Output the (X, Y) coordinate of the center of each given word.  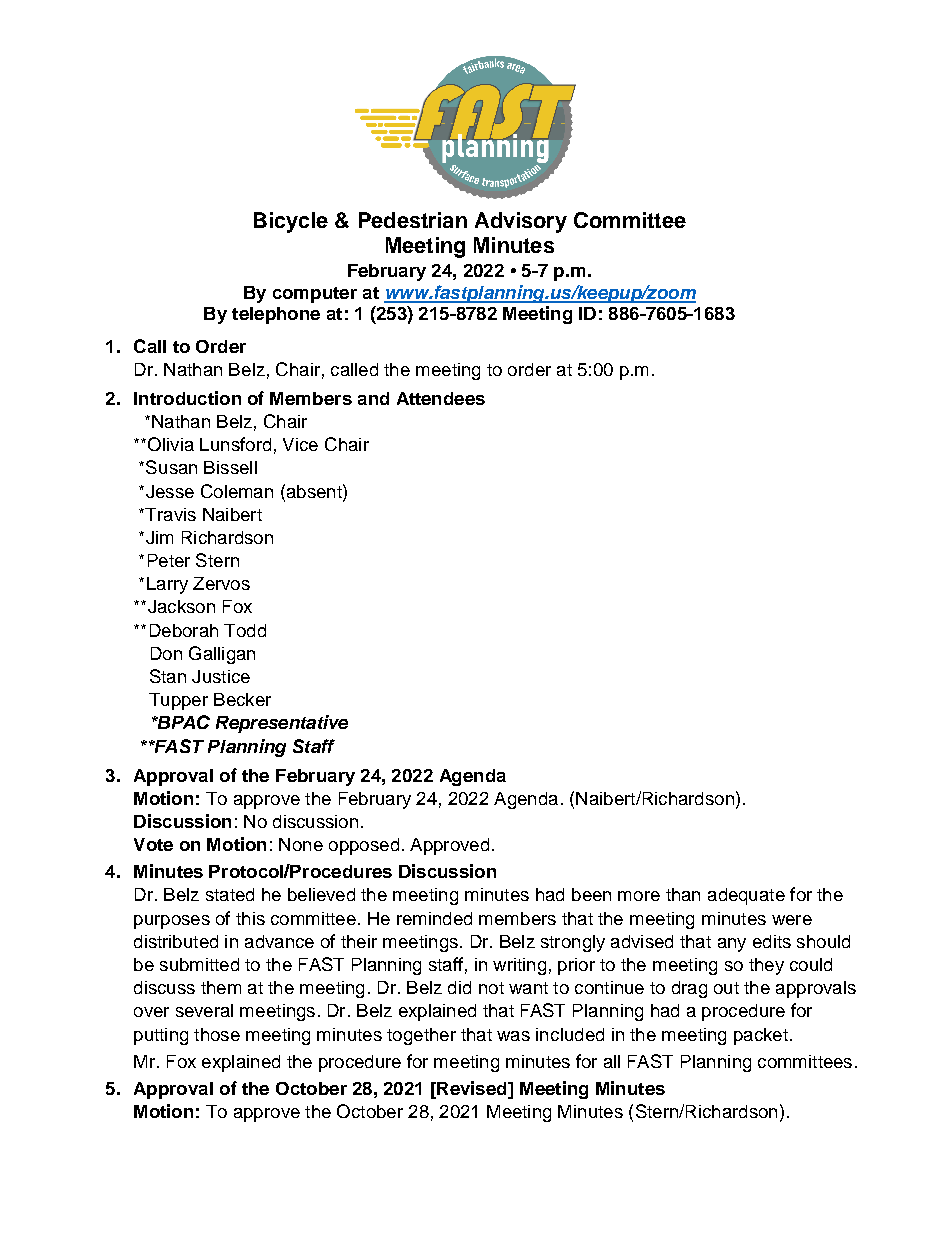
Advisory (521, 222)
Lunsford (235, 444)
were (792, 920)
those (217, 1034)
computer (315, 295)
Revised (472, 1088)
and (373, 398)
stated (230, 894)
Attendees (441, 398)
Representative (282, 724)
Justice (221, 676)
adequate (746, 896)
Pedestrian (413, 220)
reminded (434, 918)
